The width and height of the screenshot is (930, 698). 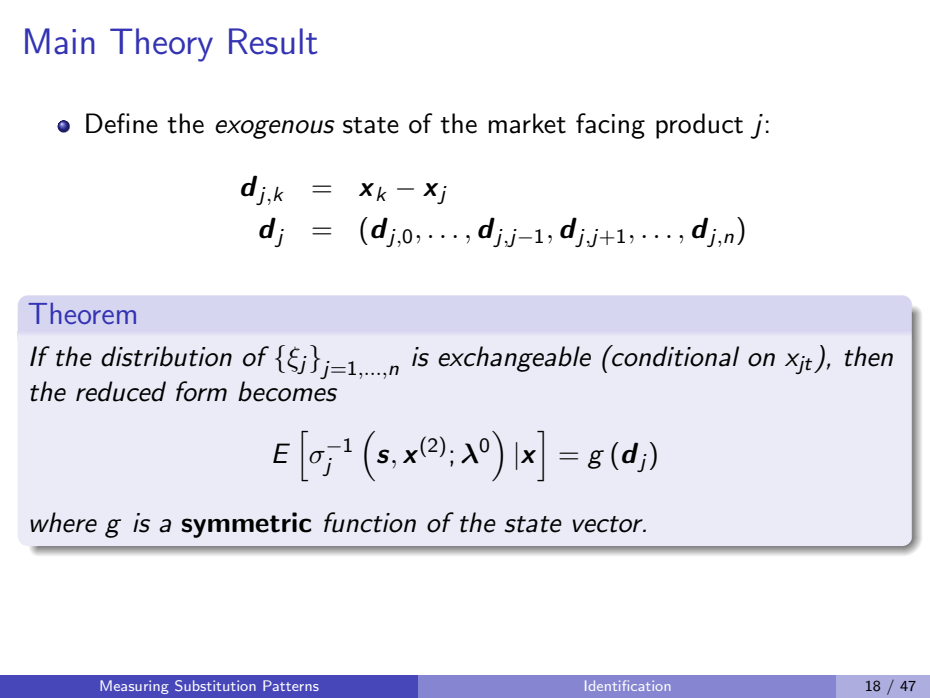 I want to click on Measuring, so click(x=134, y=687).
